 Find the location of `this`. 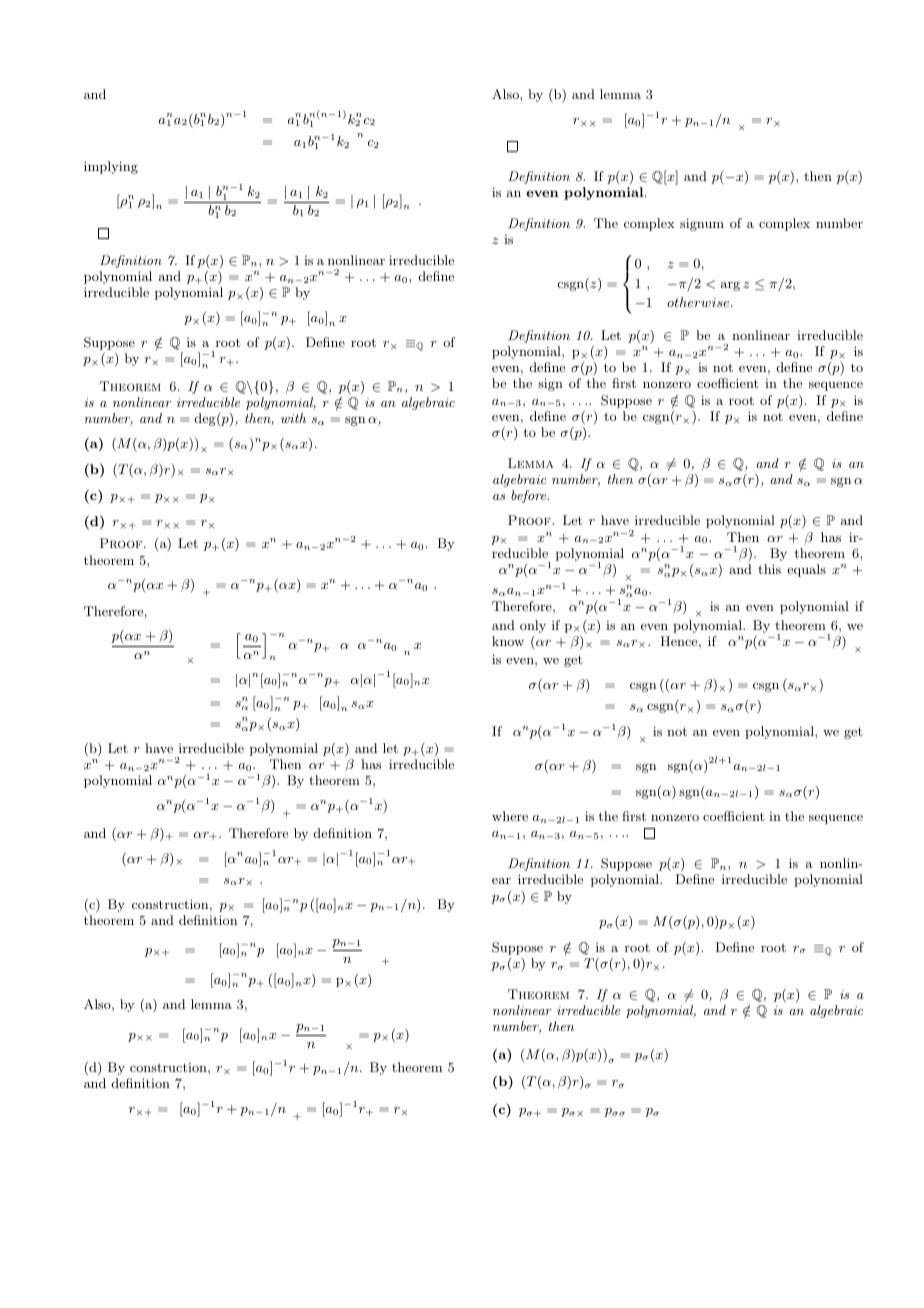

this is located at coordinates (769, 569).
